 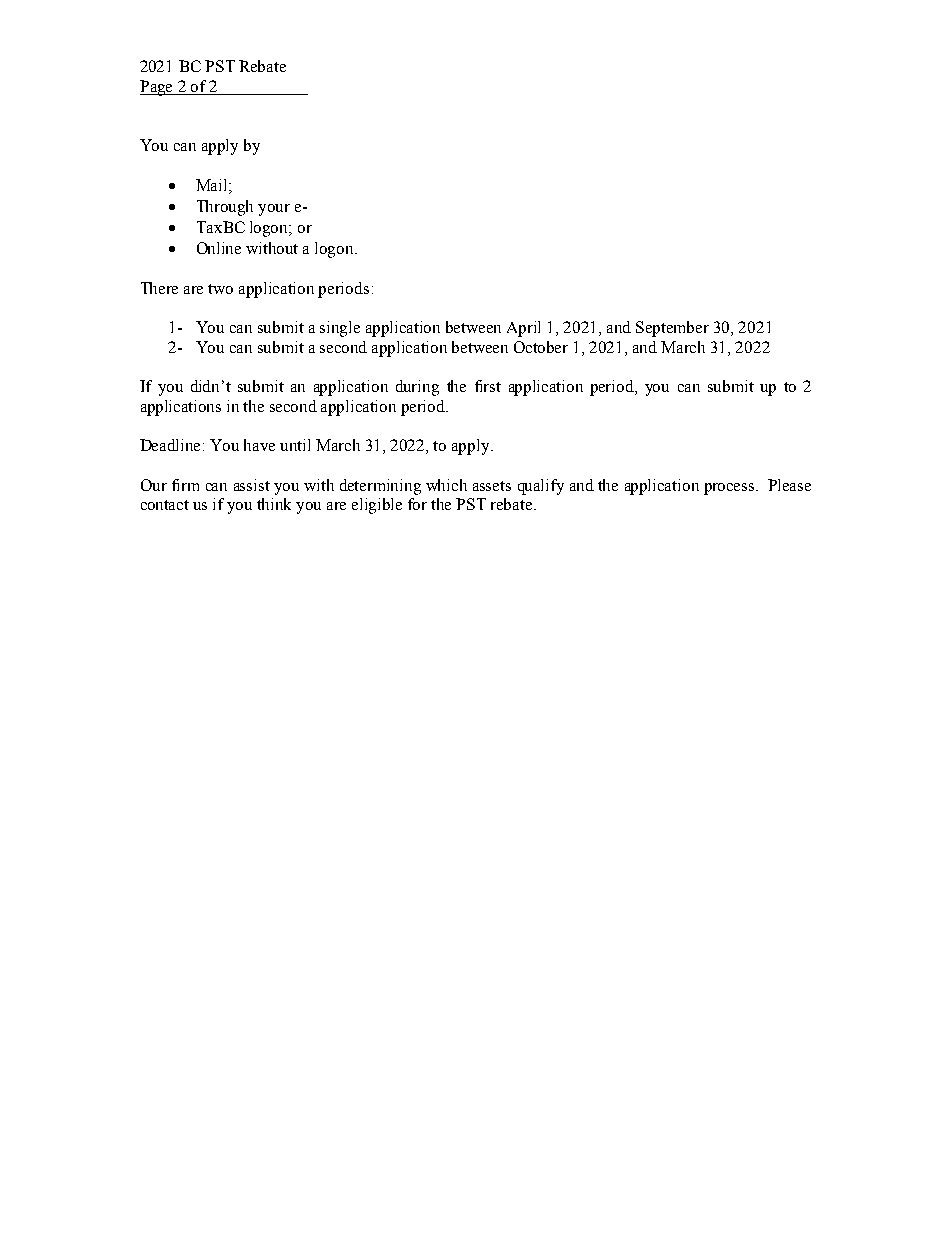 I want to click on process, so click(x=730, y=489).
